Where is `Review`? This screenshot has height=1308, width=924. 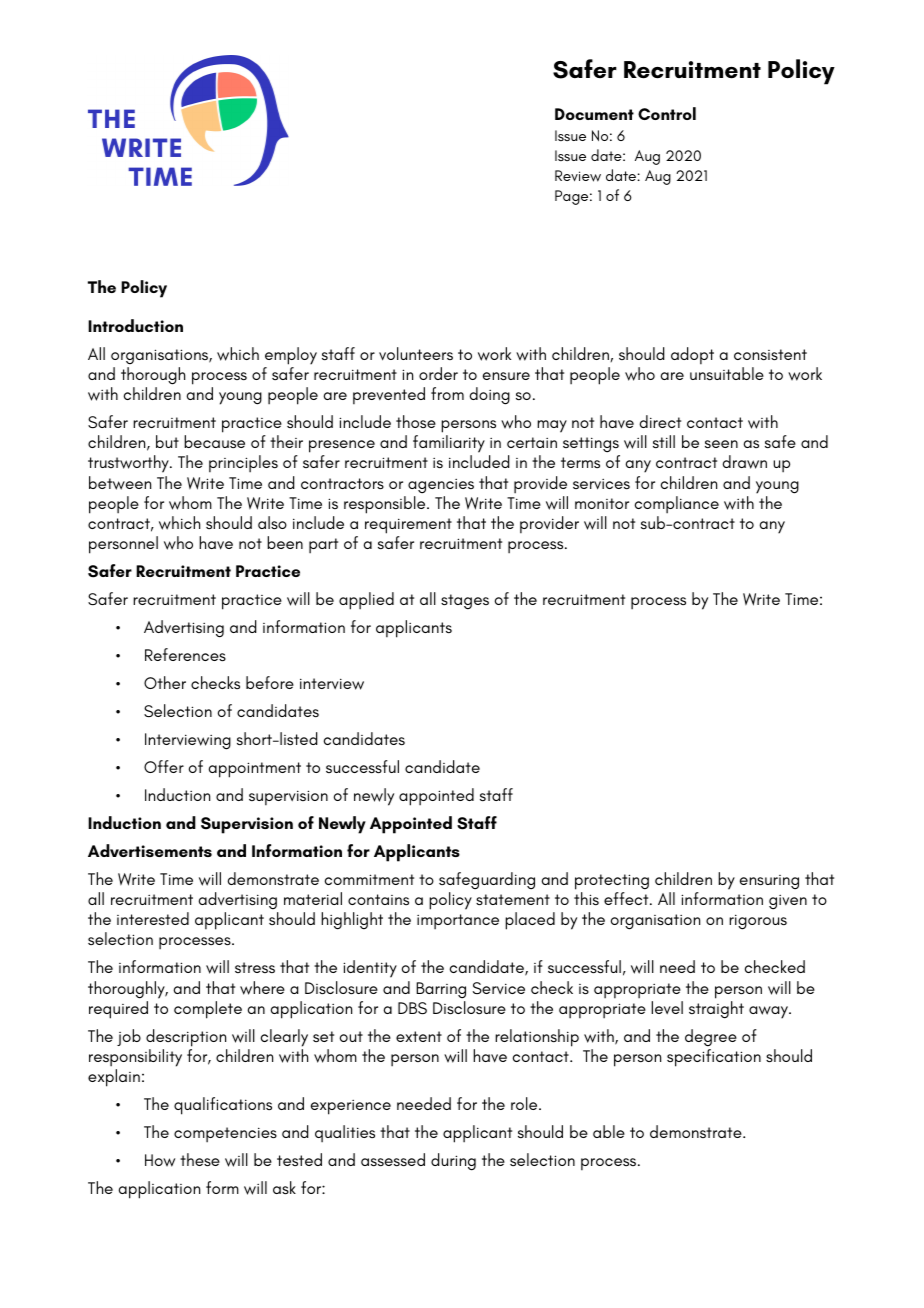 Review is located at coordinates (578, 176).
